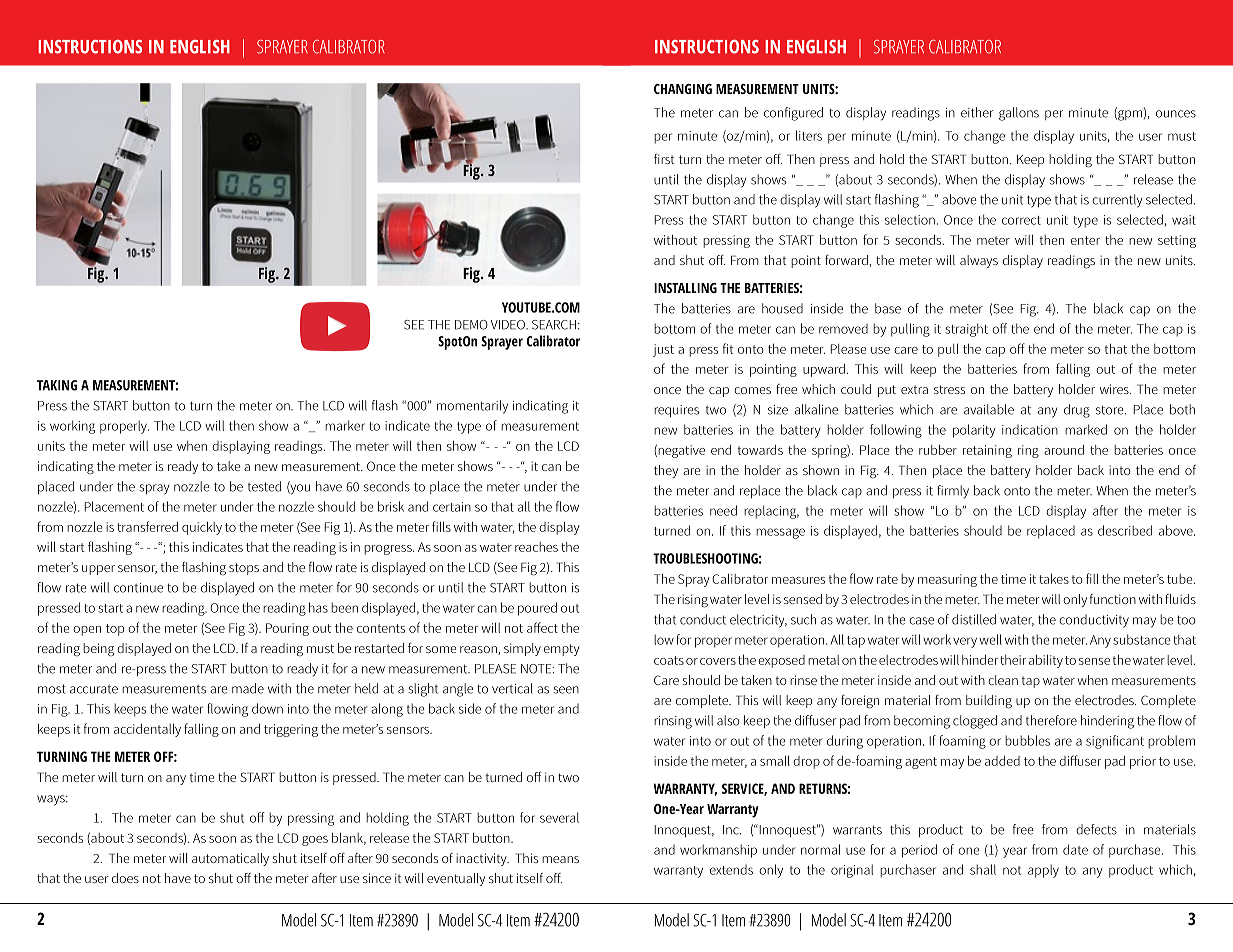  I want to click on CHANGING, so click(683, 89).
